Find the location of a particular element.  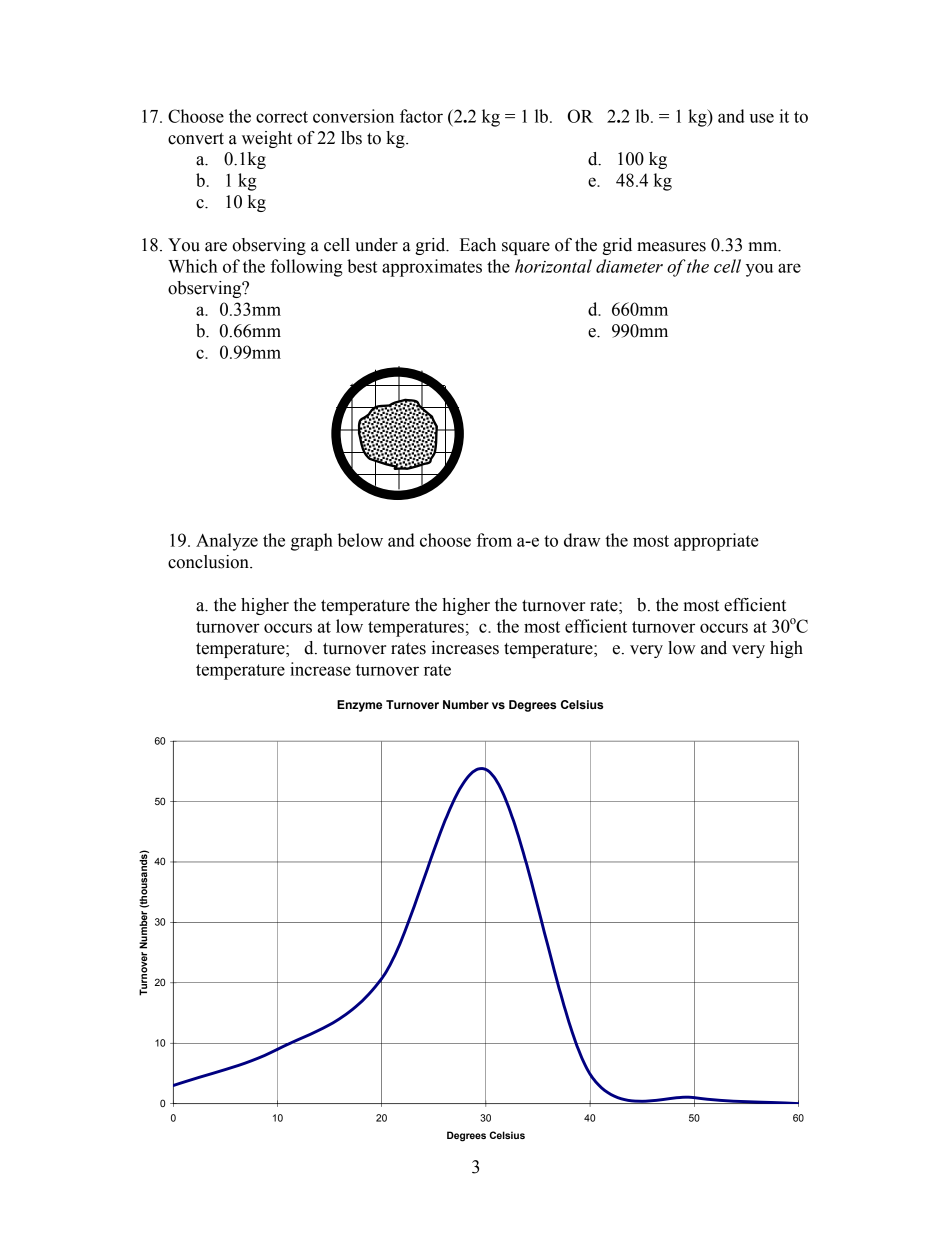

factor is located at coordinates (421, 116).
